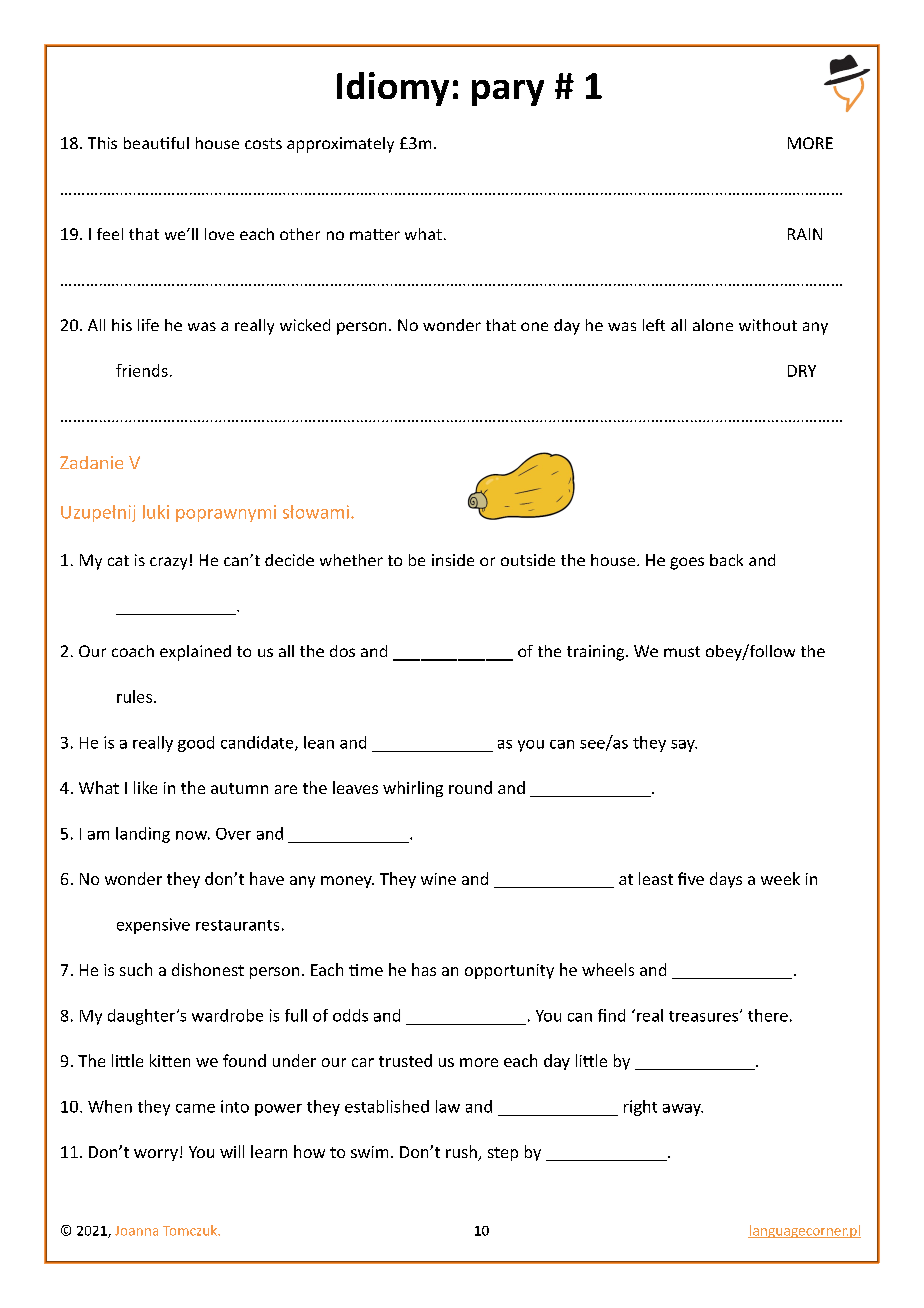 Image resolution: width=924 pixels, height=1308 pixels. Describe the element at coordinates (684, 746) in the screenshot. I see `say` at that location.
